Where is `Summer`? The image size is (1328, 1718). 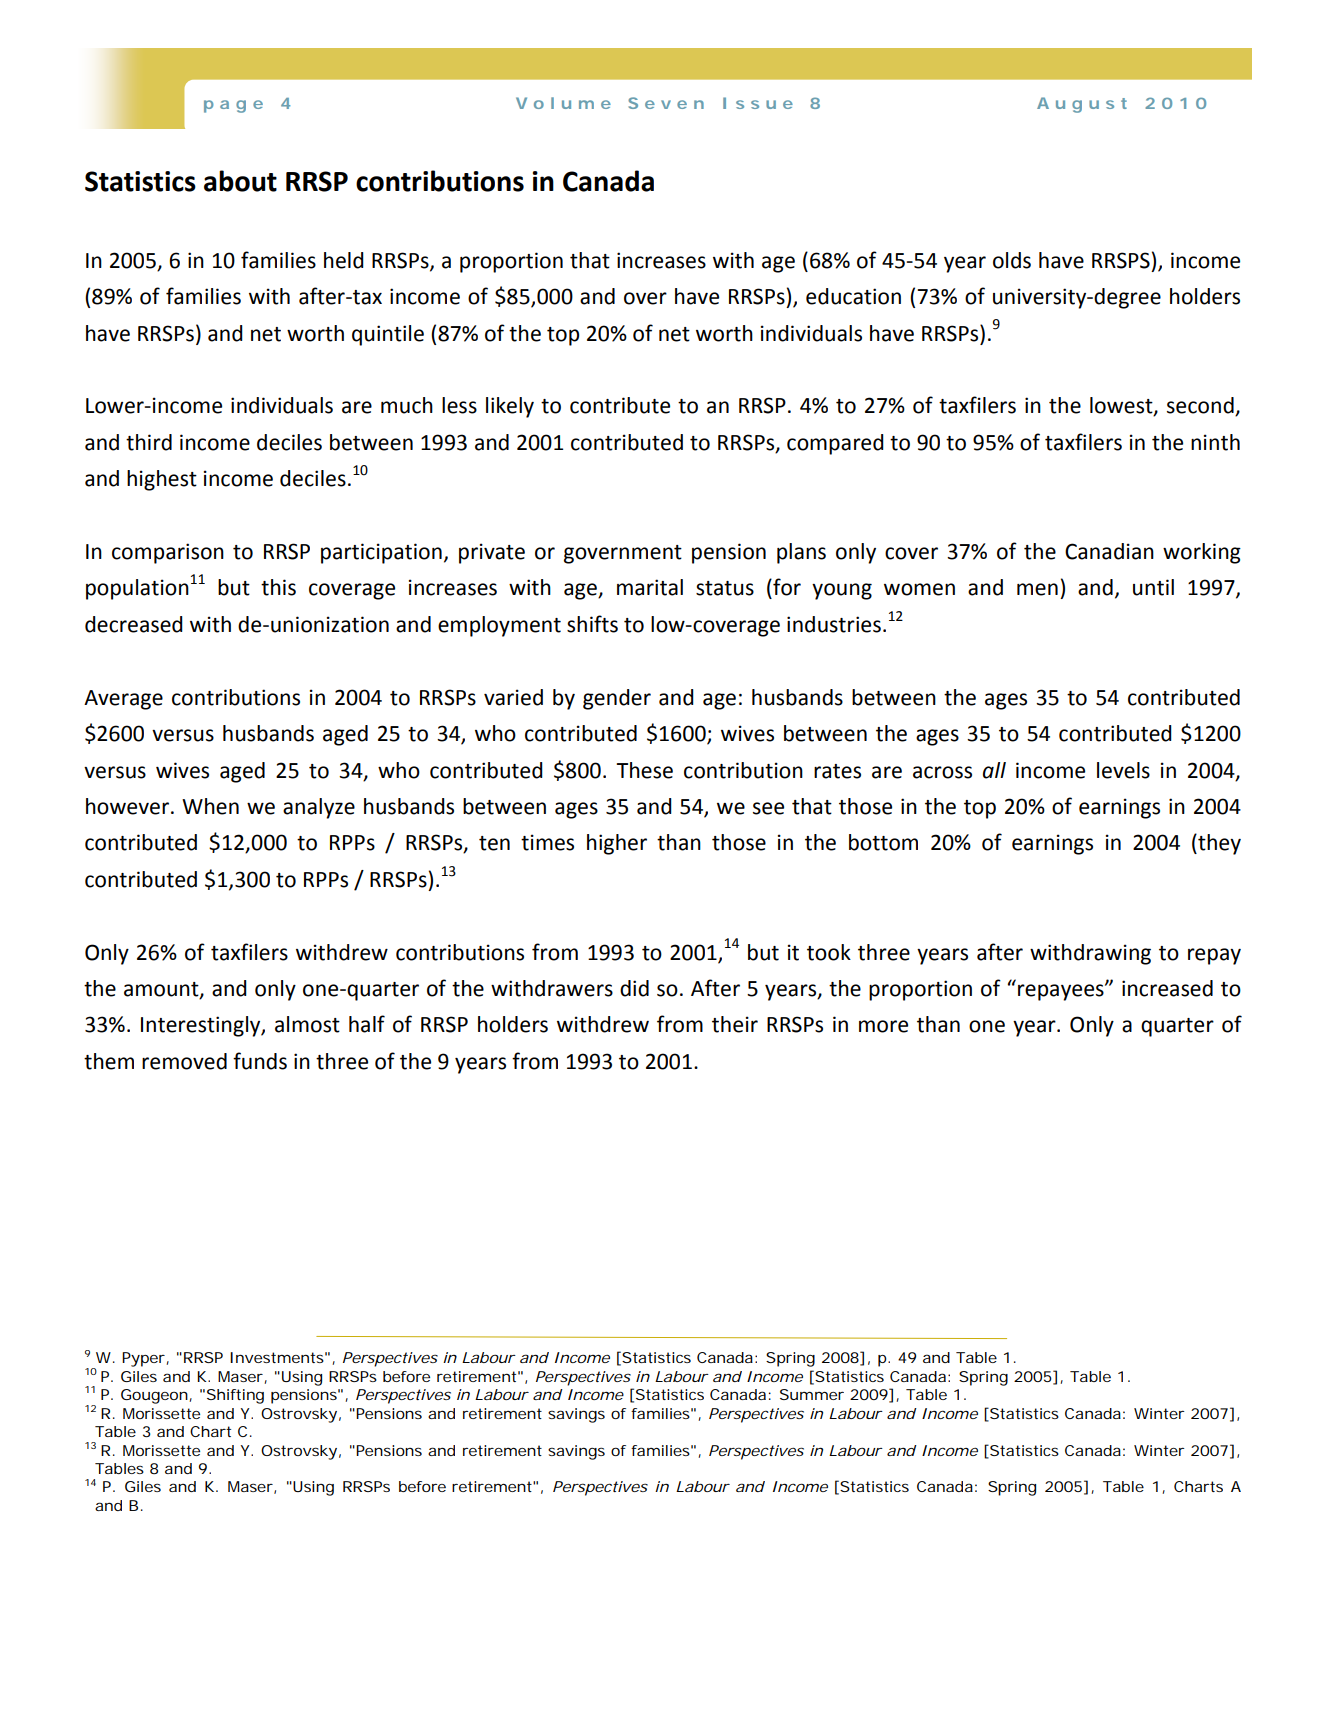 Summer is located at coordinates (812, 1394).
